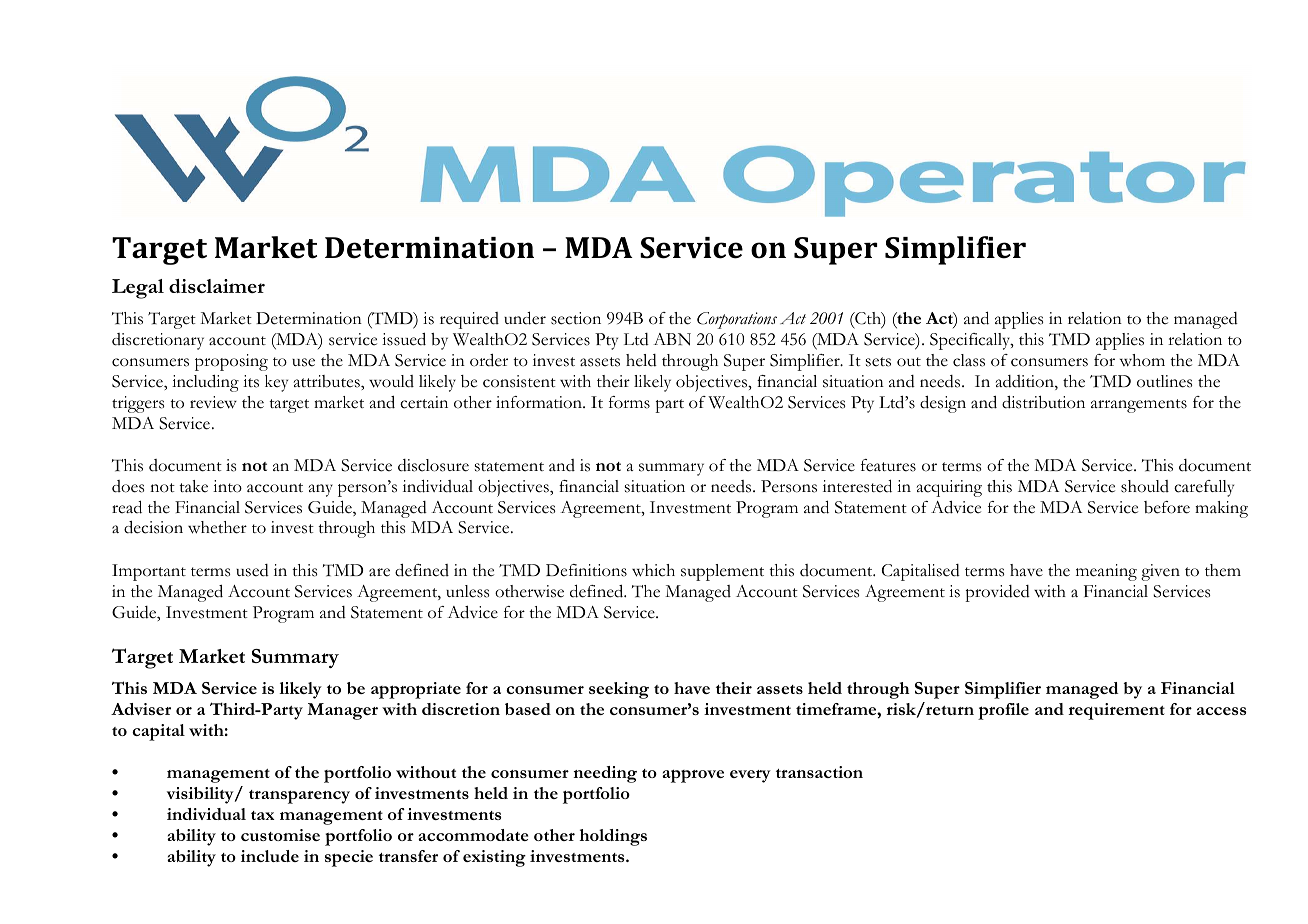 This screenshot has height=924, width=1308. I want to click on seeking, so click(619, 690).
